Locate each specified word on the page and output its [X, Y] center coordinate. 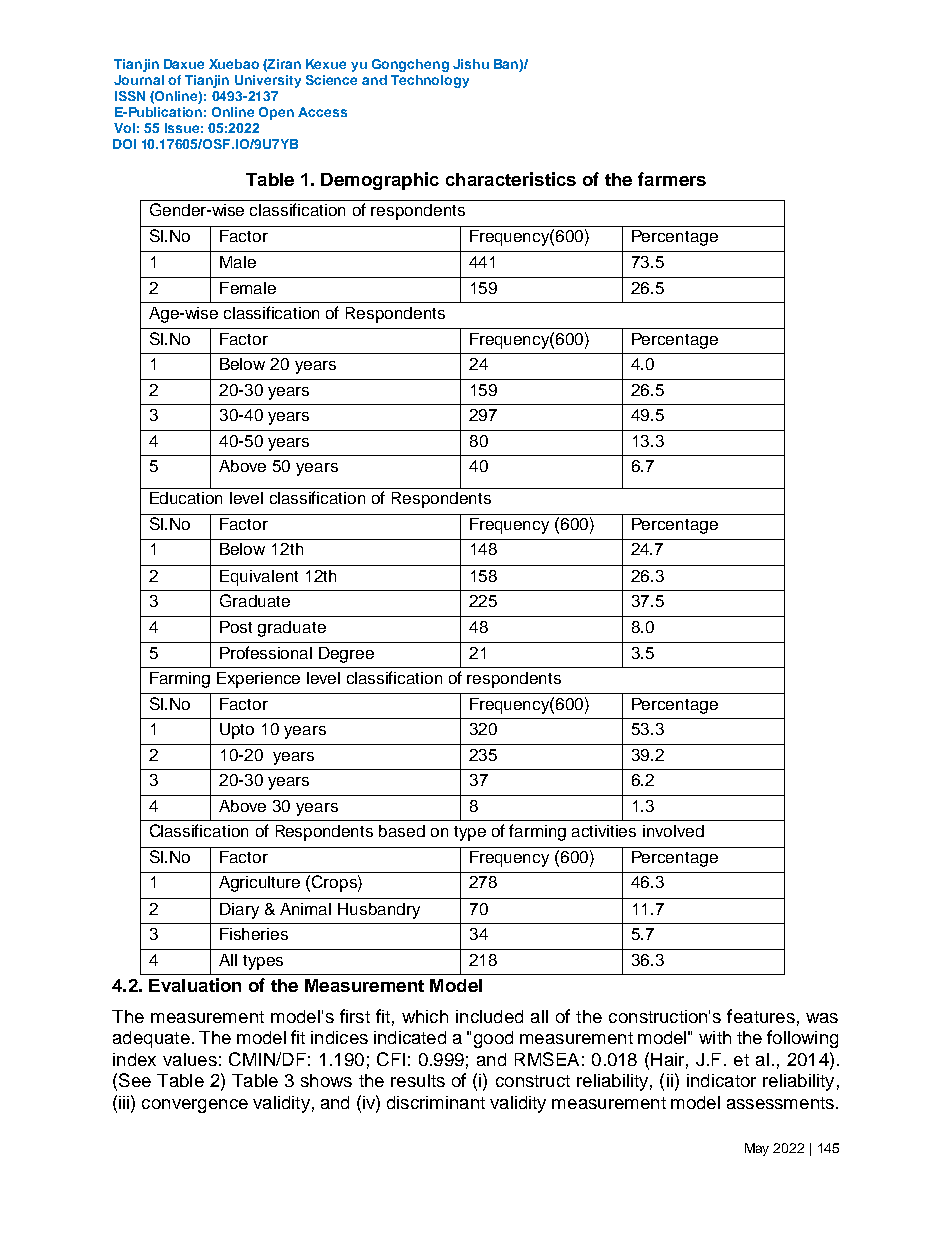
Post [236, 627]
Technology [430, 81]
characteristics [511, 179]
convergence [195, 1106]
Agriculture [259, 884]
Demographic [380, 181]
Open [276, 113]
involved [673, 831]
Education [186, 498]
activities [604, 831]
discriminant [436, 1102]
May [757, 1149]
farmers [672, 179]
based [402, 831]
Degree [346, 655]
